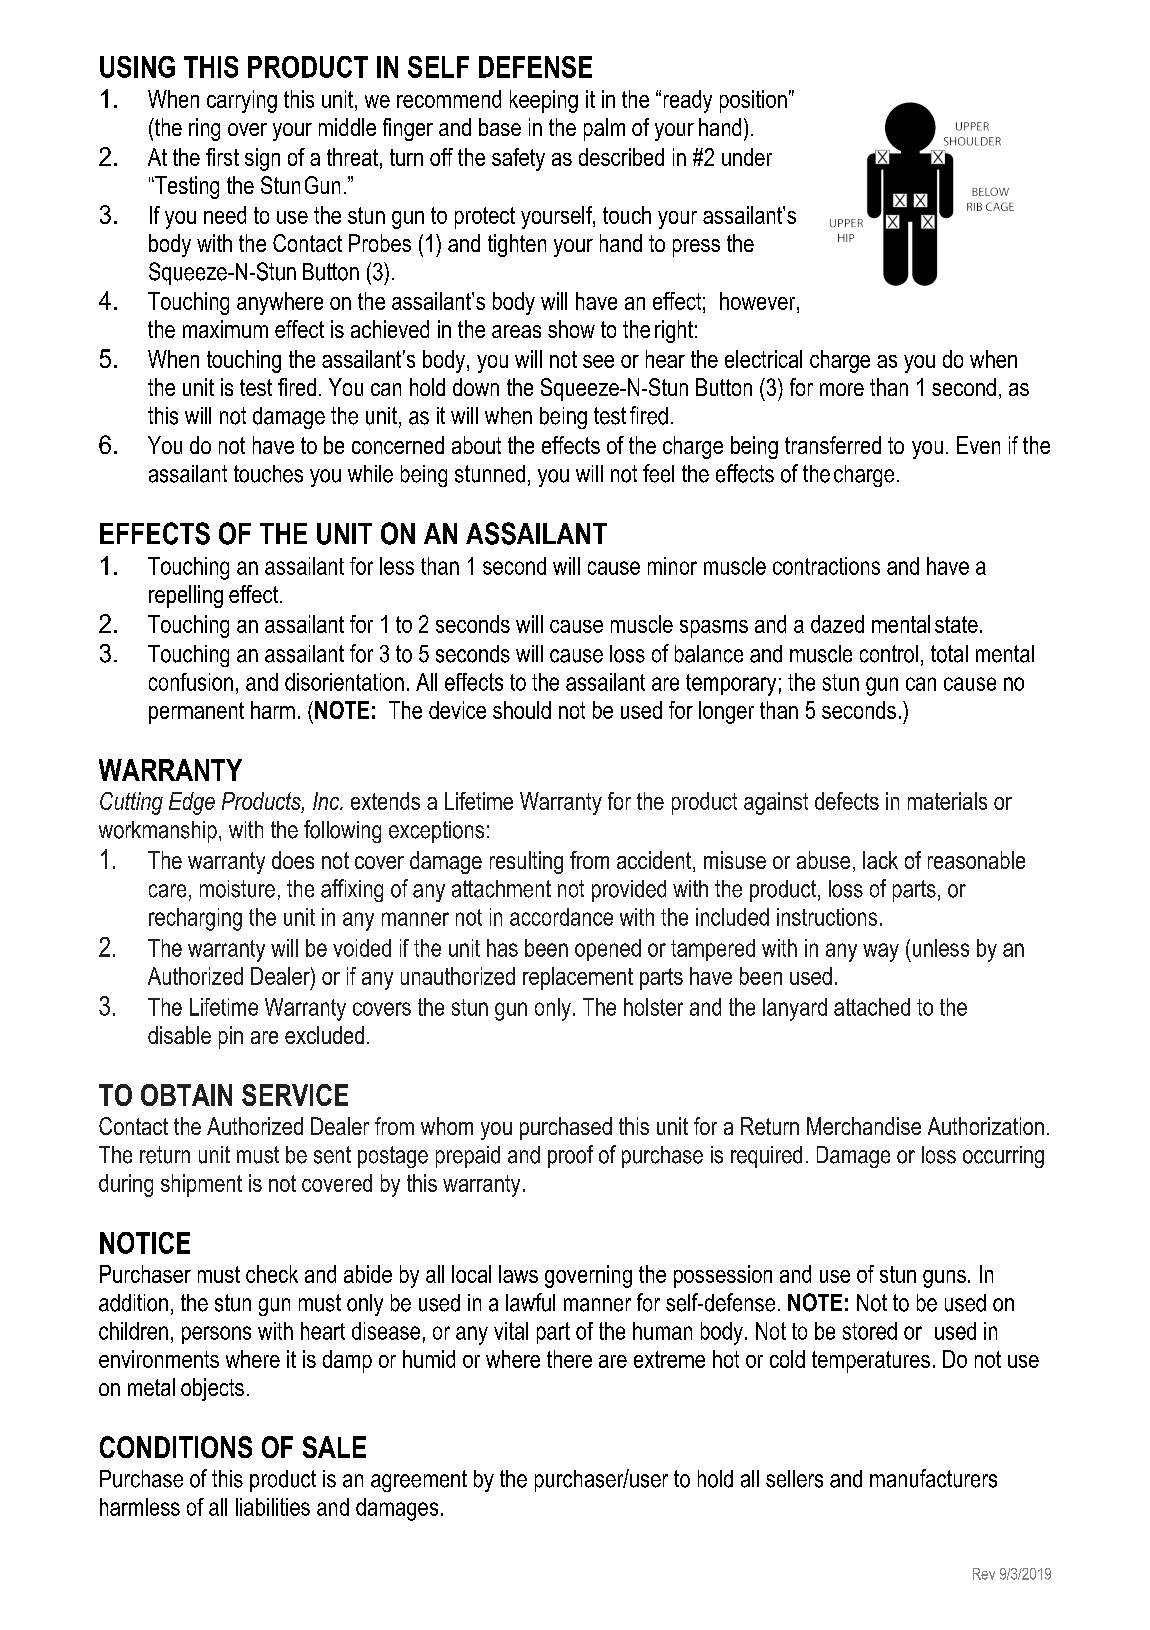 Image resolution: width=1150 pixels, height=1630 pixels. I want to click on keeping, so click(544, 101).
